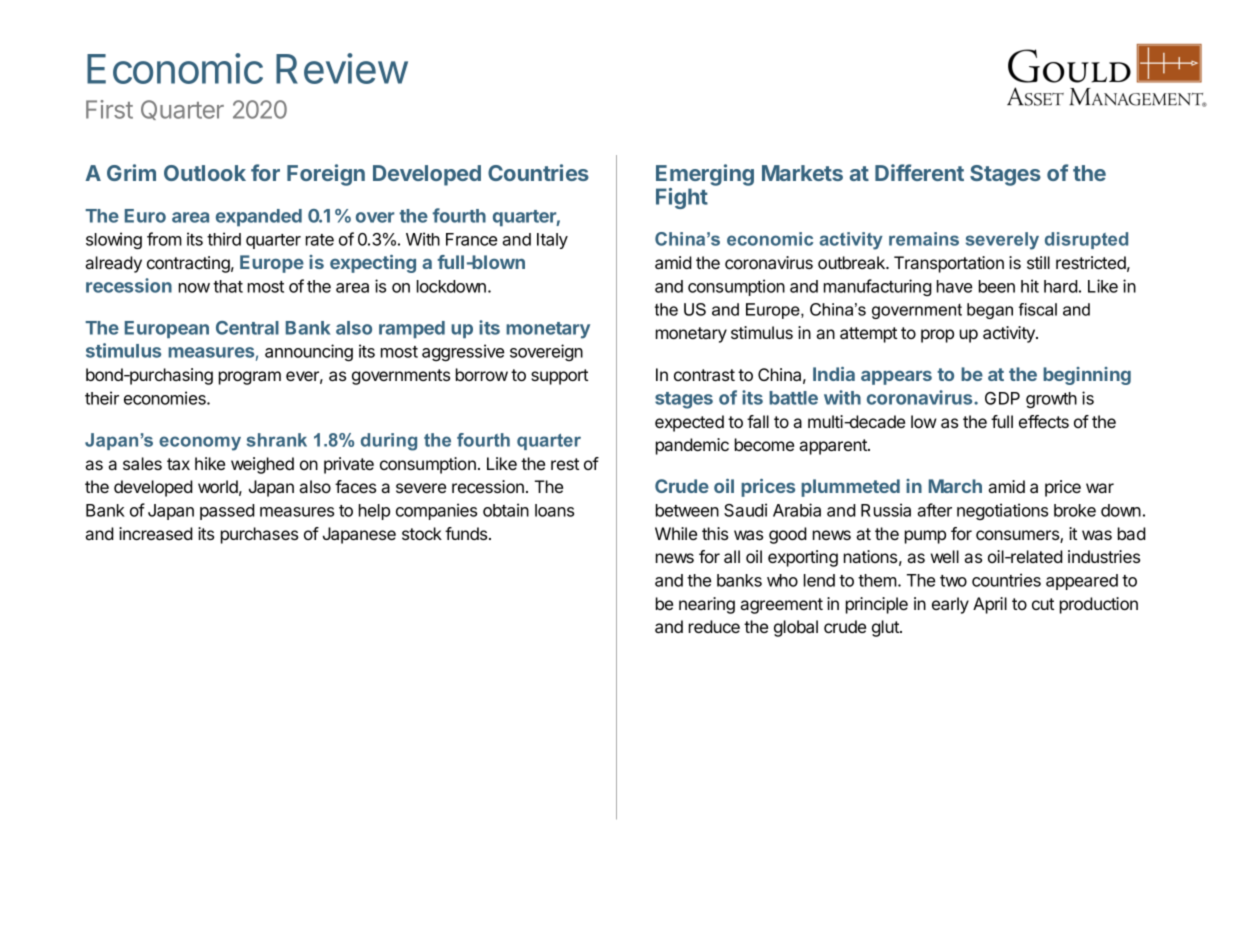  What do you see at coordinates (552, 241) in the document?
I see `Italy` at bounding box center [552, 241].
